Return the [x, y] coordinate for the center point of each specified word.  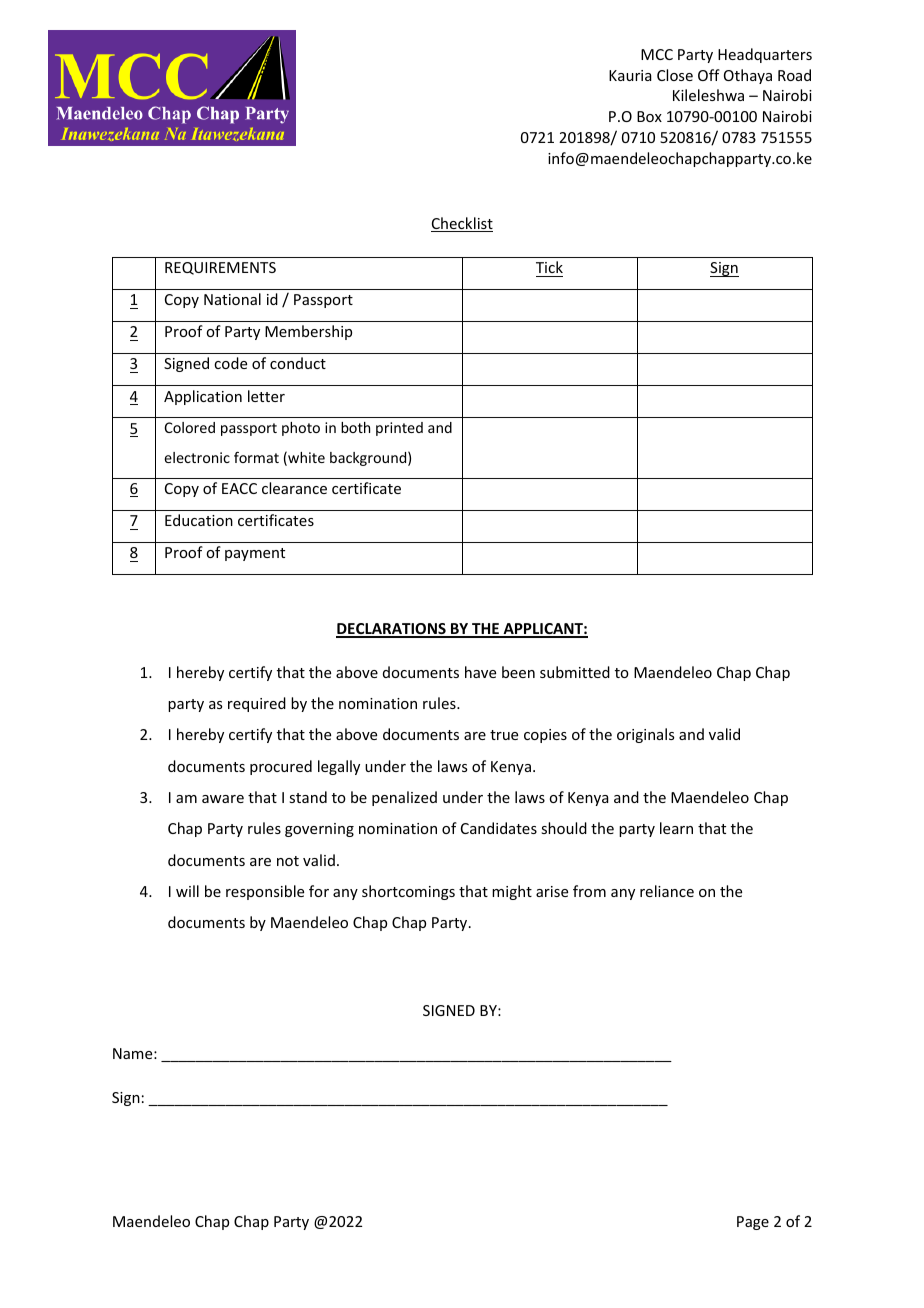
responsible [265, 892]
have [480, 672]
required [257, 704]
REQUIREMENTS [220, 268]
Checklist [462, 224]
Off [709, 75]
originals [645, 735]
